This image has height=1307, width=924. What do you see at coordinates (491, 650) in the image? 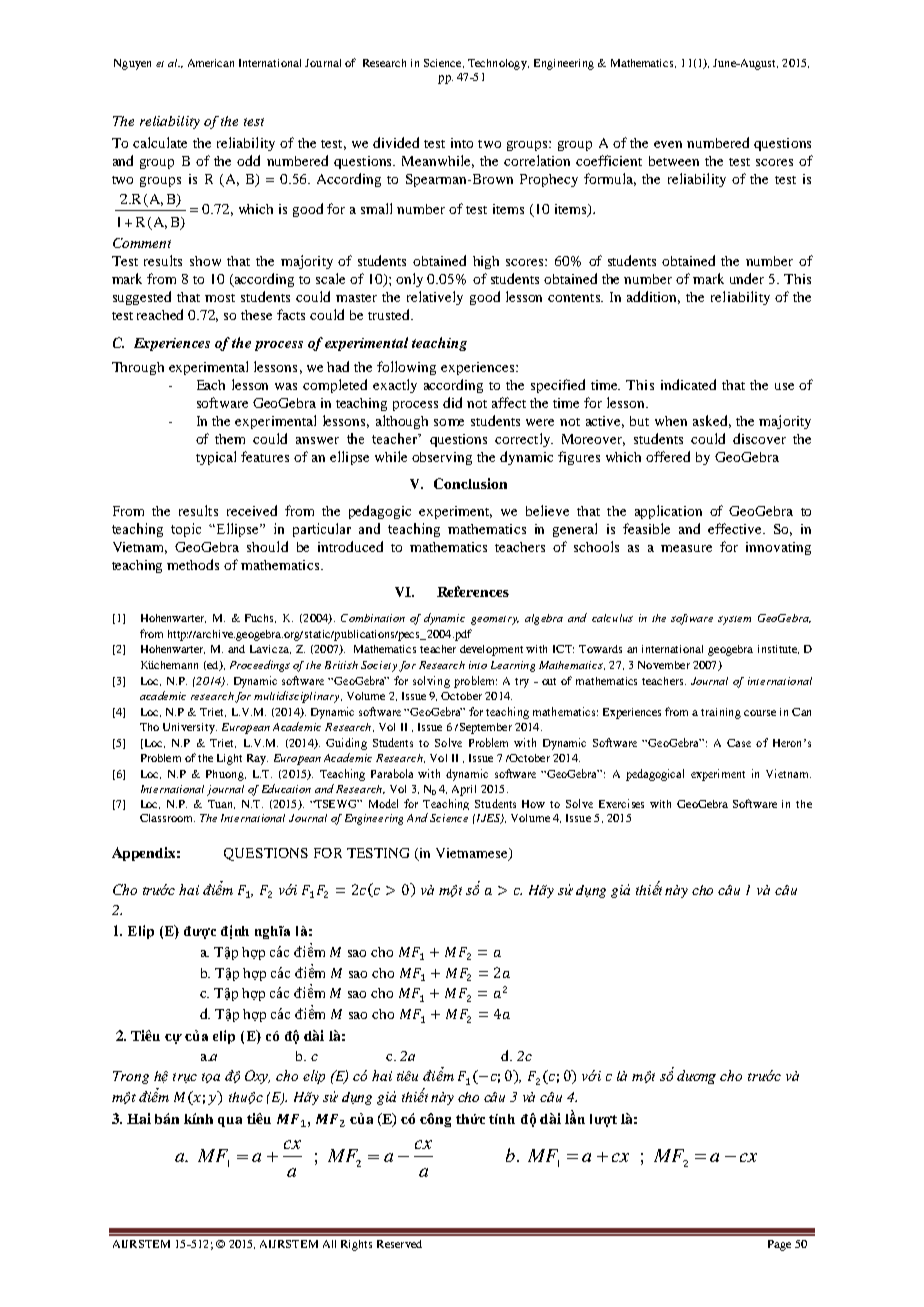
I see `development` at bounding box center [491, 650].
